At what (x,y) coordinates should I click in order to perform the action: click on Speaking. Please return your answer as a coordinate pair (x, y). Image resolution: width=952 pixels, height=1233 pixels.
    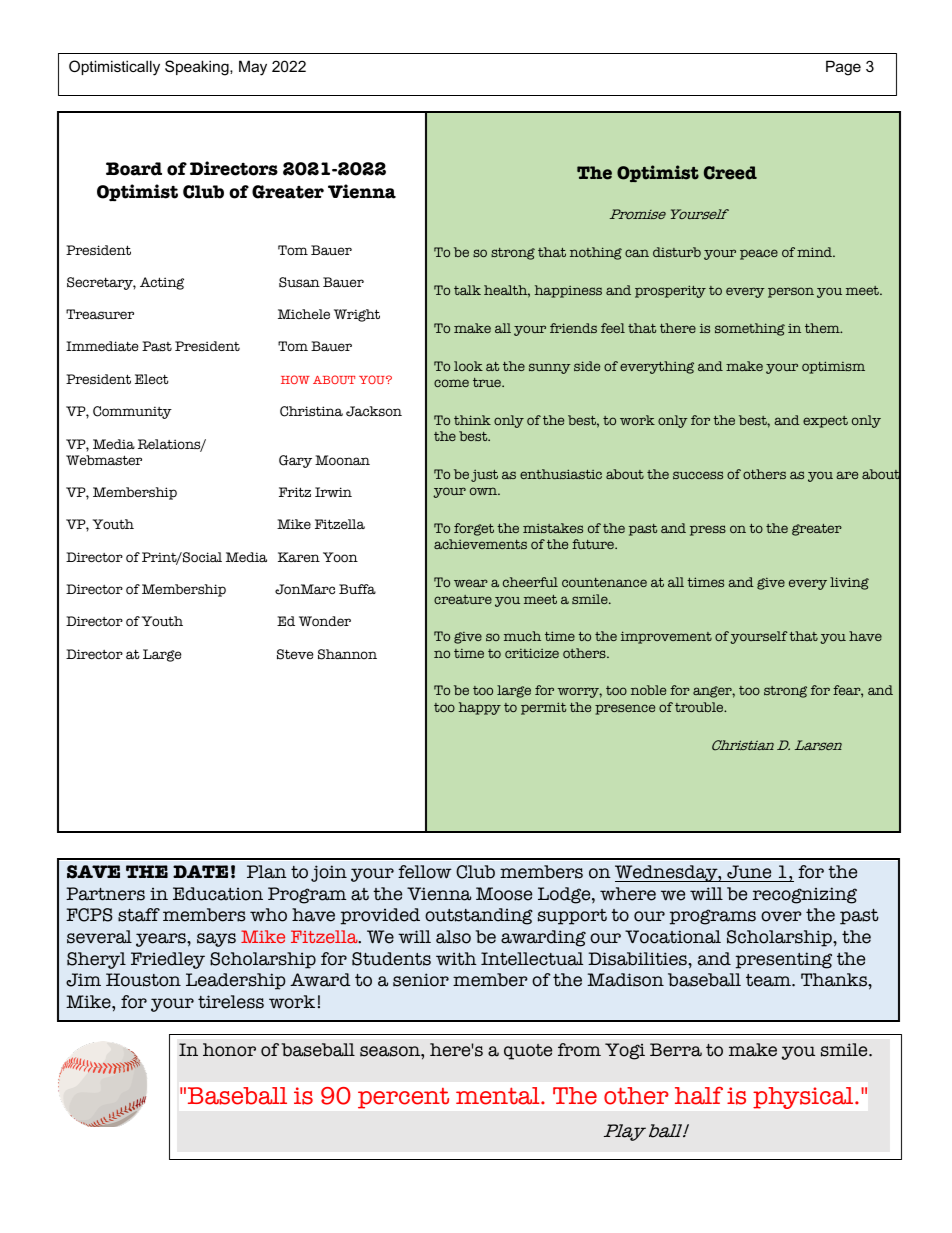
    Looking at the image, I should click on (198, 68).
